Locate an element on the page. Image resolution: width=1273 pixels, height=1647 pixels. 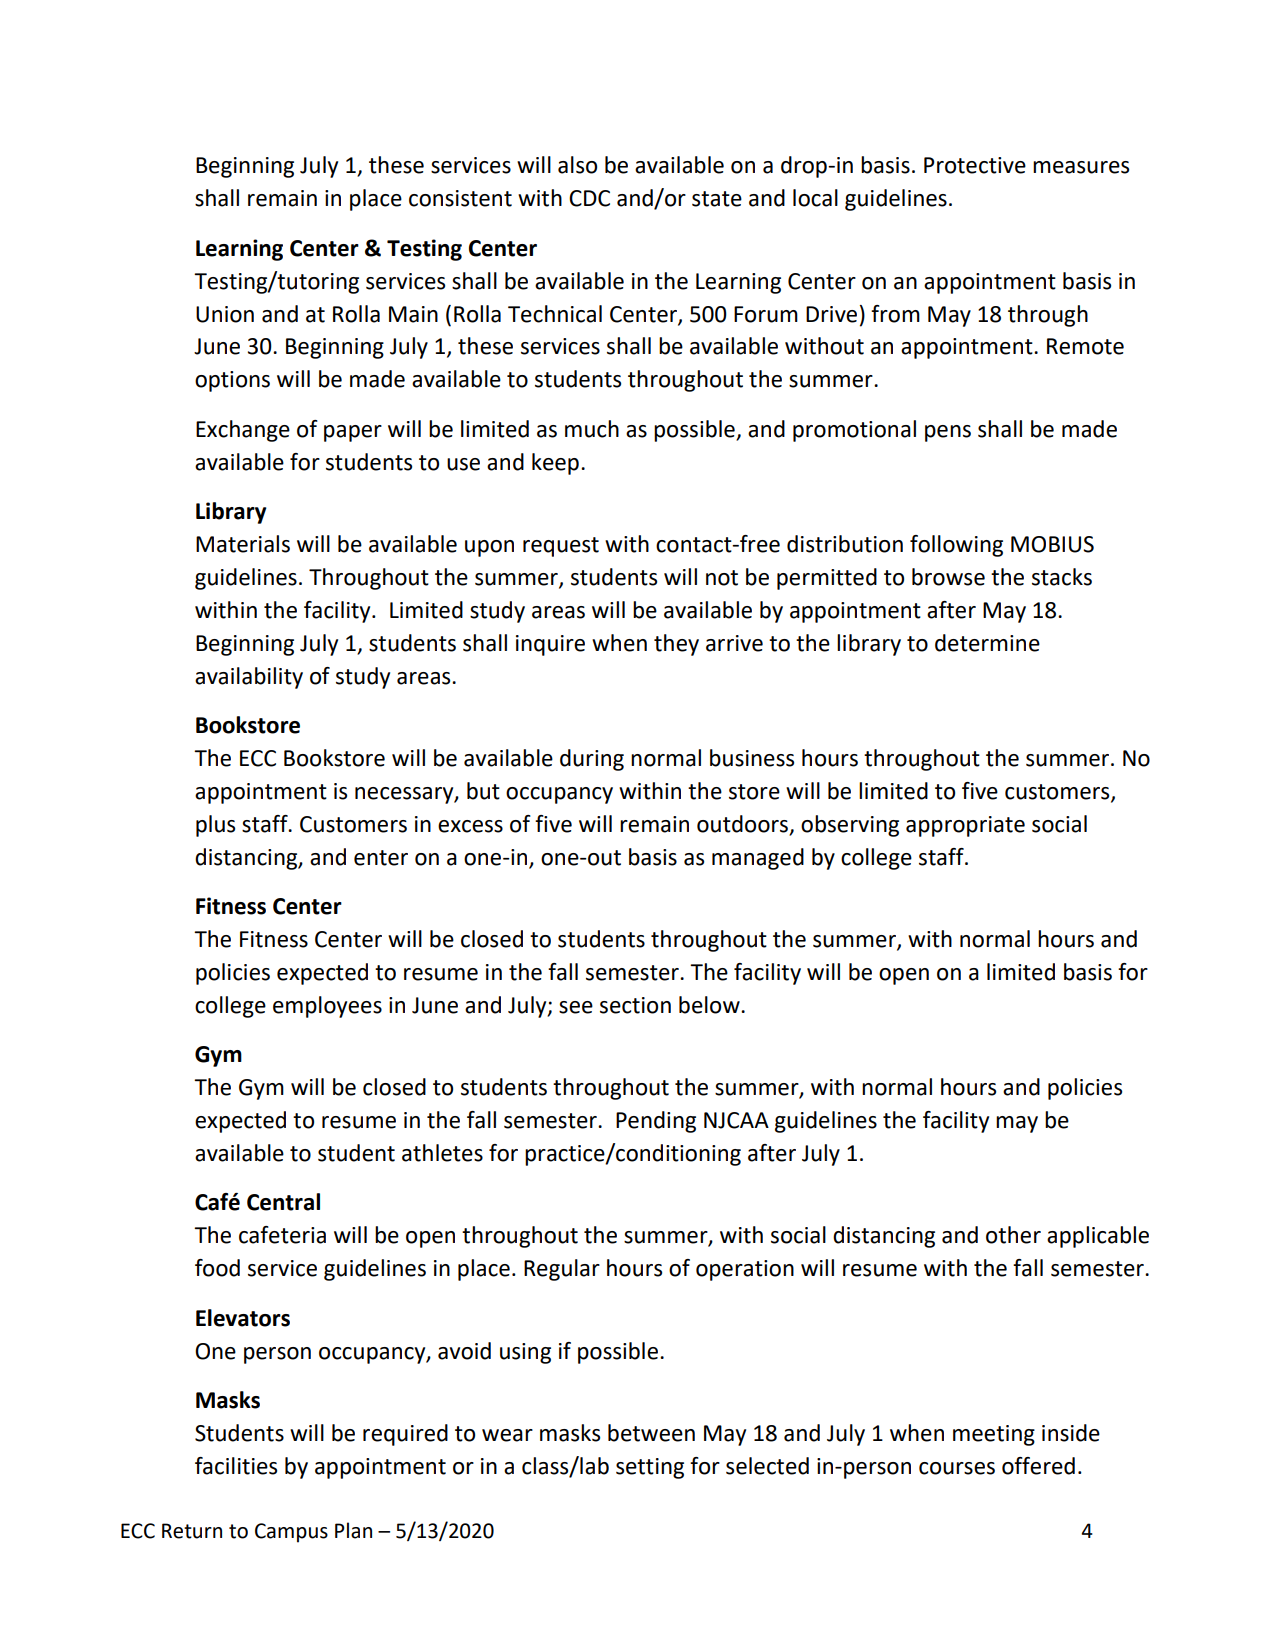
section is located at coordinates (635, 1005).
